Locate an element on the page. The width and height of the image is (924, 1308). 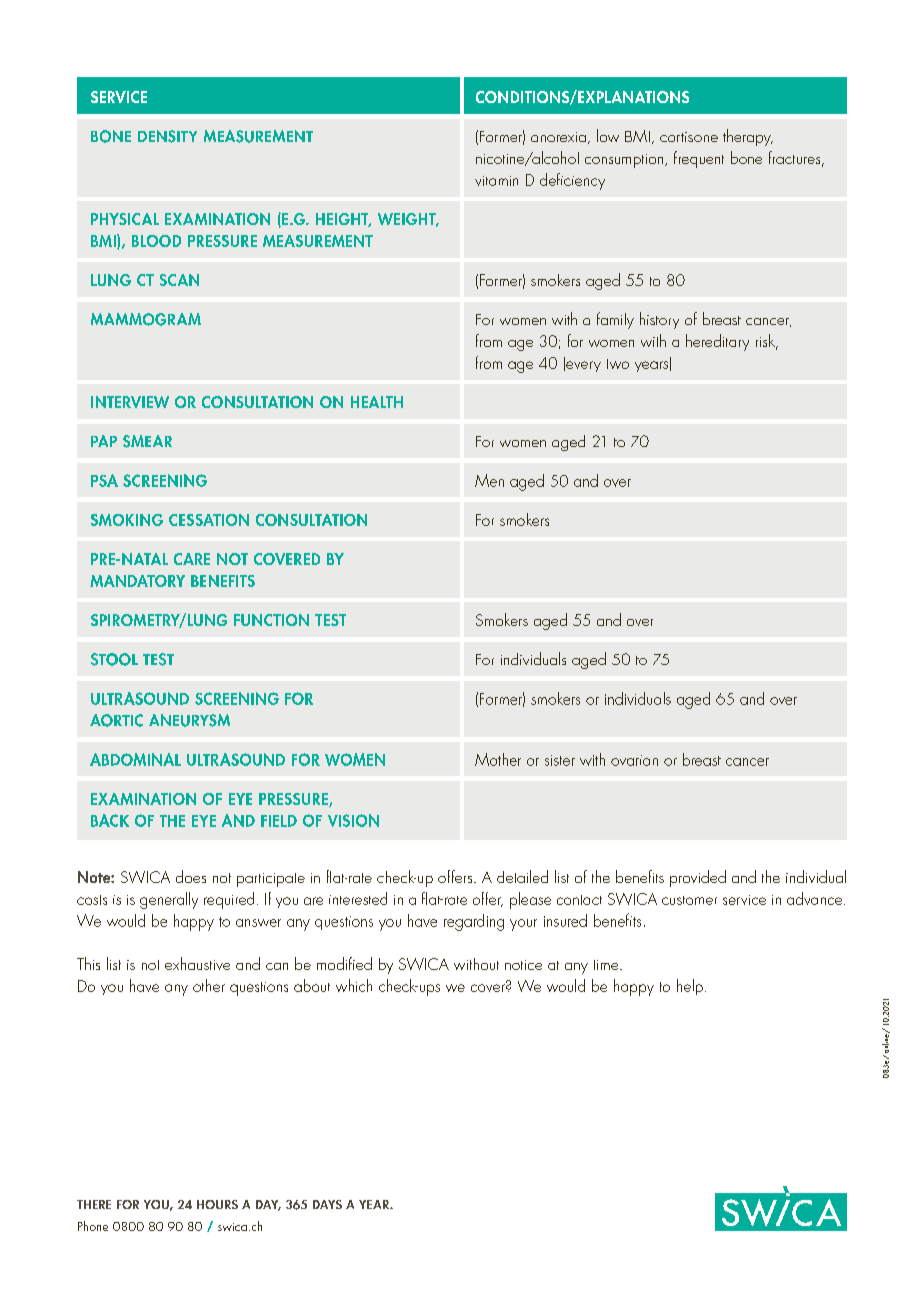
ovarian is located at coordinates (634, 760).
